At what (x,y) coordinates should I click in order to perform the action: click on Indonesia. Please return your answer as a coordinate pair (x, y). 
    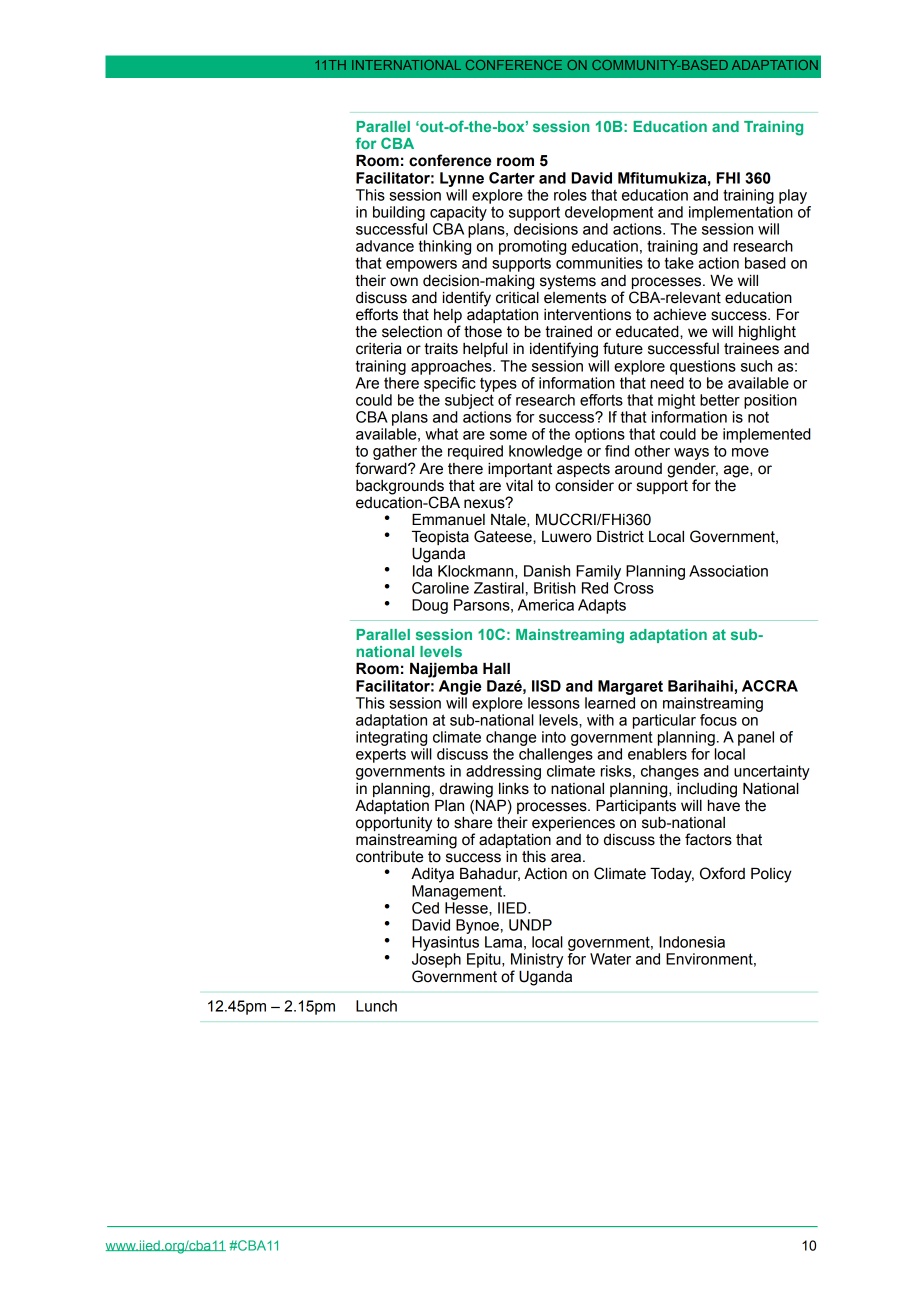
    Looking at the image, I should click on (692, 942).
